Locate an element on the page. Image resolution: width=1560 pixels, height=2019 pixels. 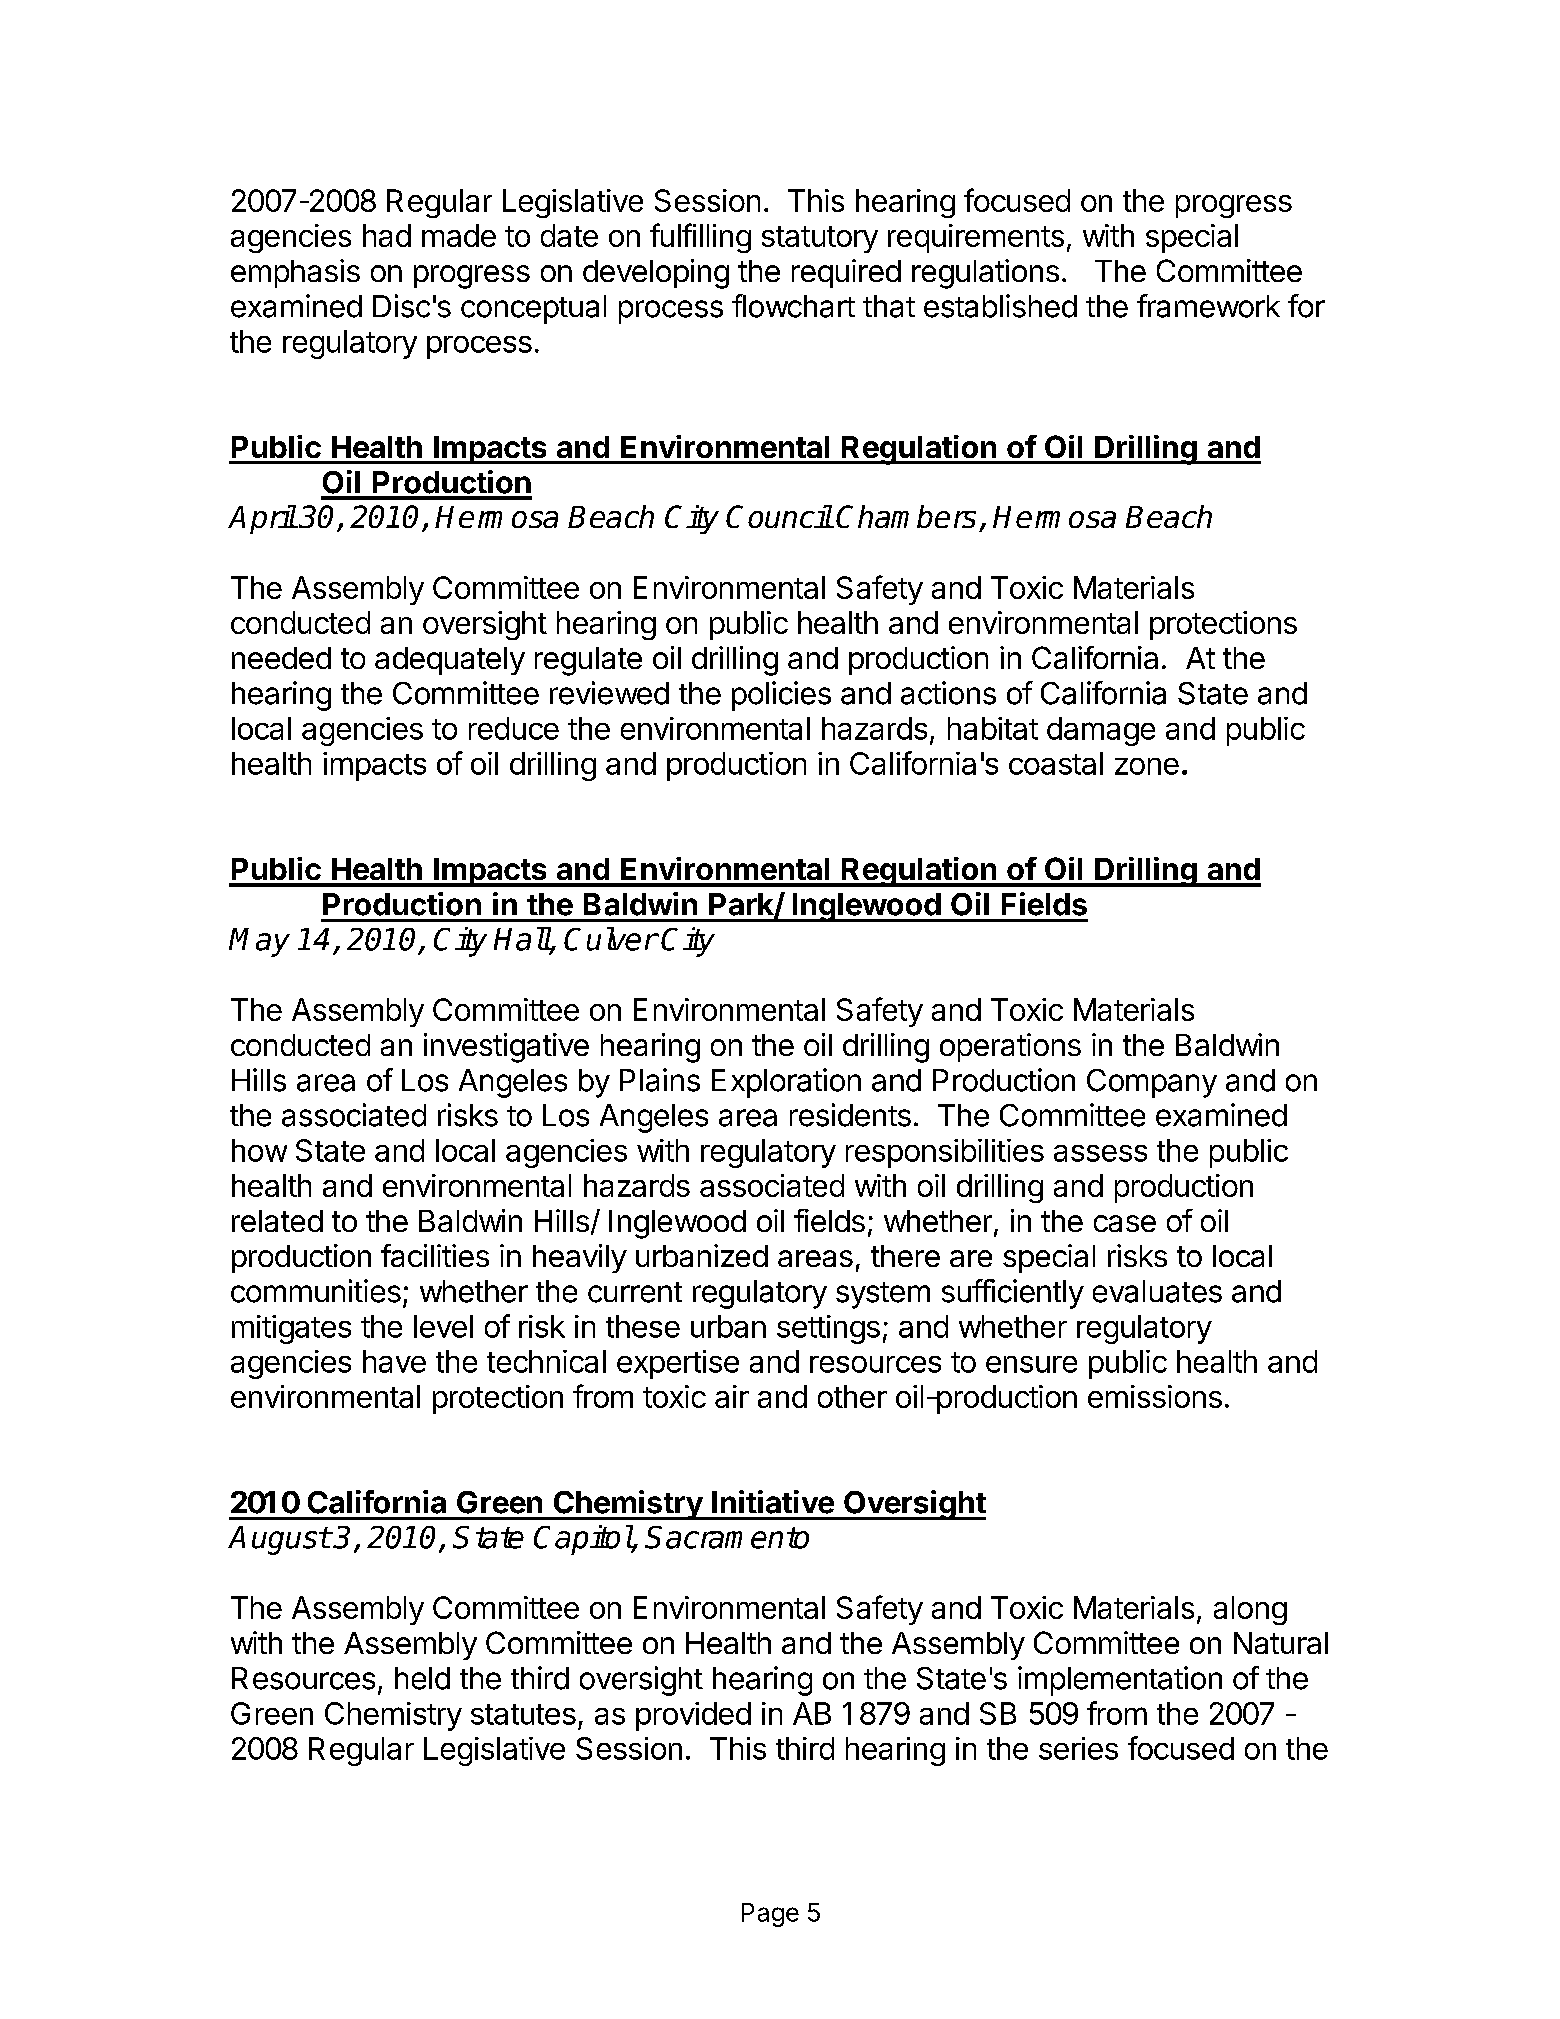
have is located at coordinates (394, 1361).
